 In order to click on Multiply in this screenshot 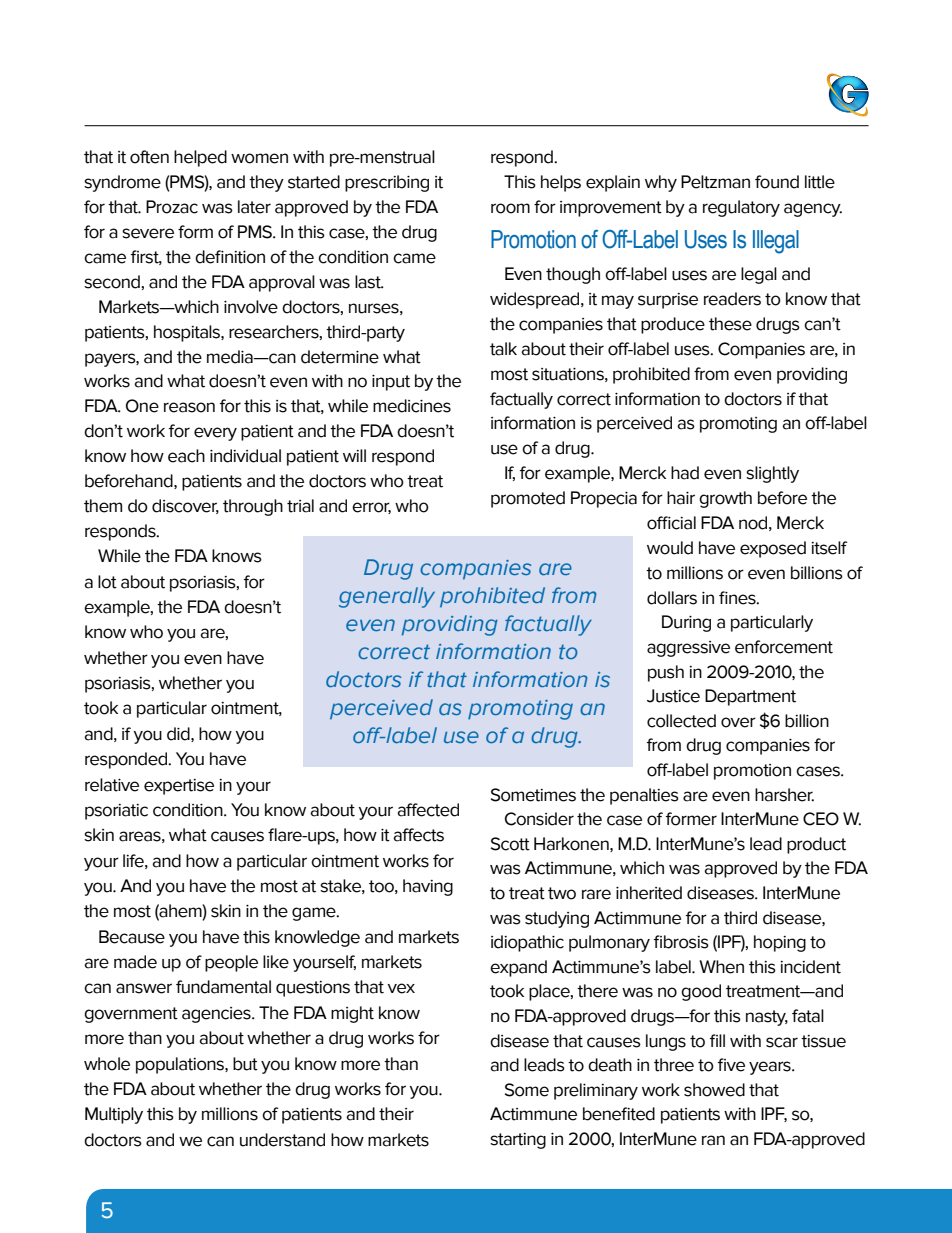, I will do `click(114, 1115)`.
